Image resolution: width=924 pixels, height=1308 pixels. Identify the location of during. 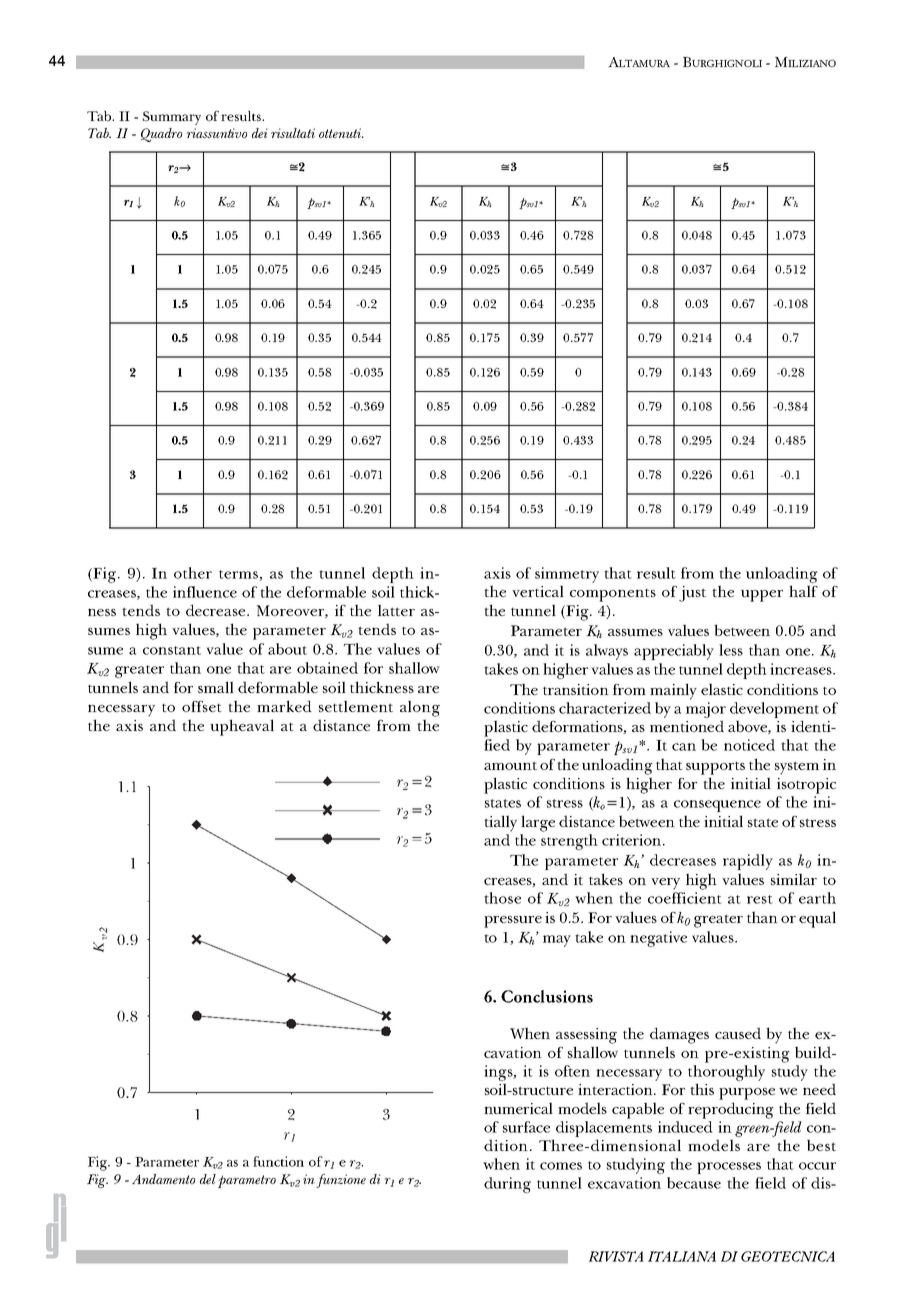
(507, 1185).
